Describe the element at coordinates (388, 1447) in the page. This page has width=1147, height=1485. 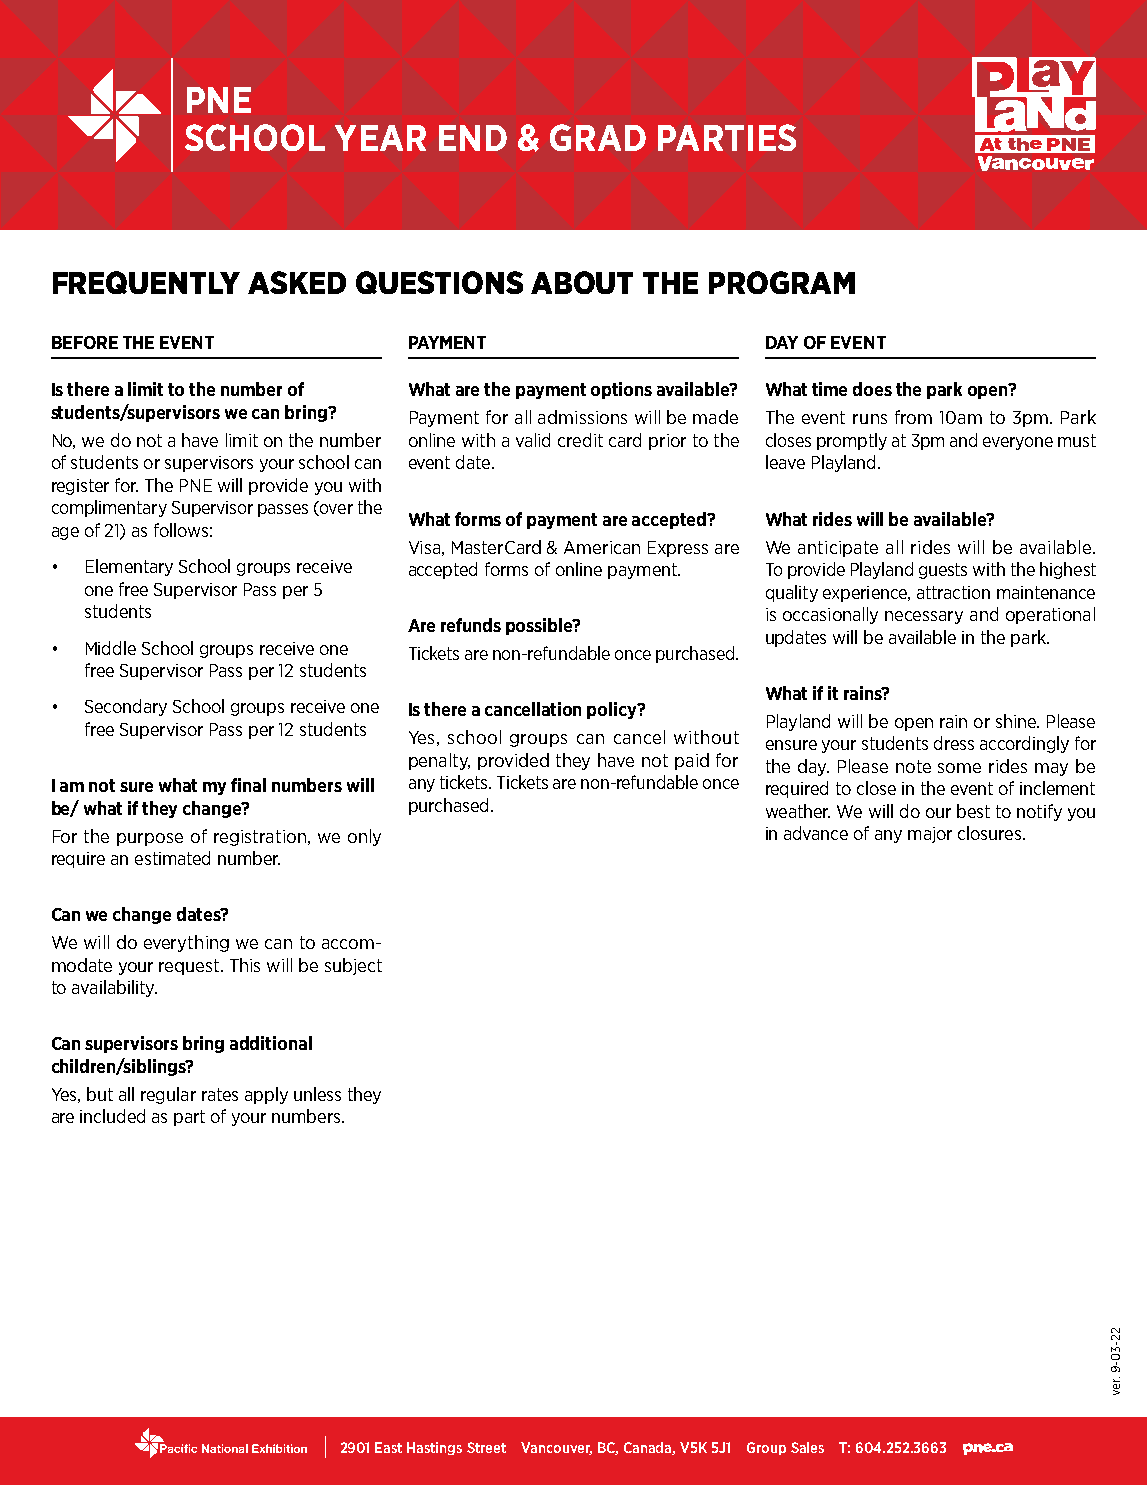
I see `East` at that location.
